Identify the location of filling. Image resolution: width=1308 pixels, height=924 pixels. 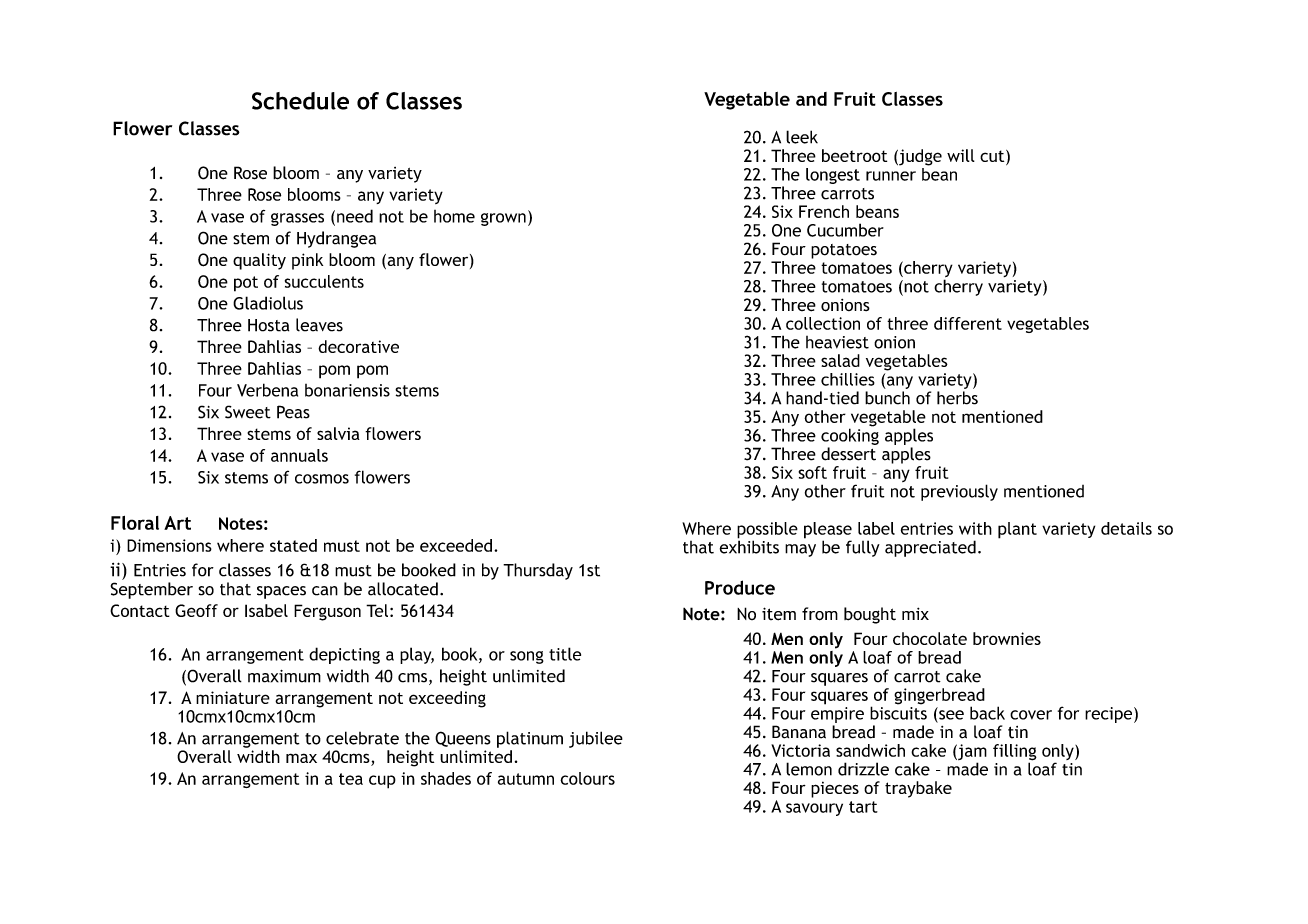
(1015, 753).
